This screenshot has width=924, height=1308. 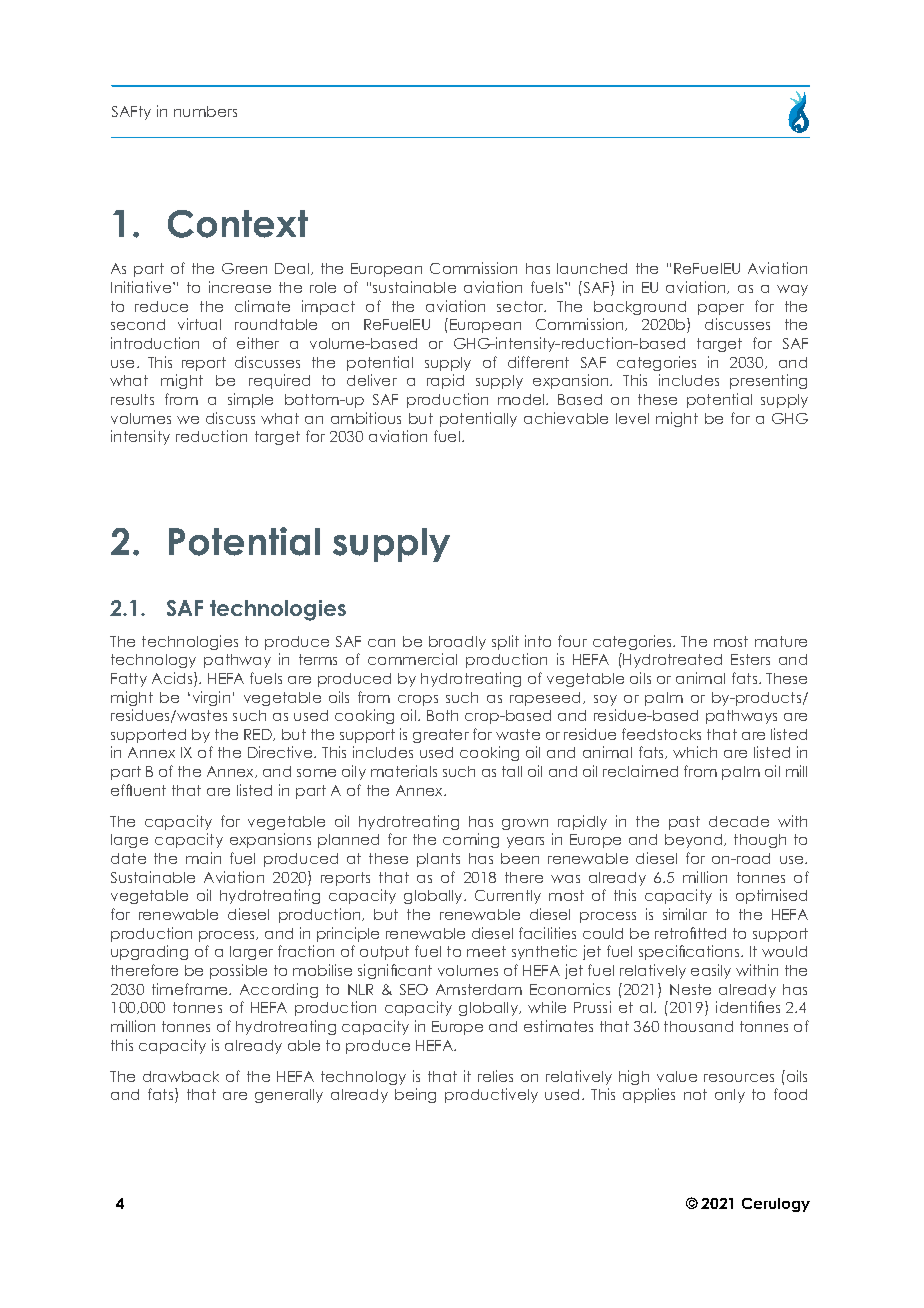 I want to click on similar, so click(x=685, y=914).
